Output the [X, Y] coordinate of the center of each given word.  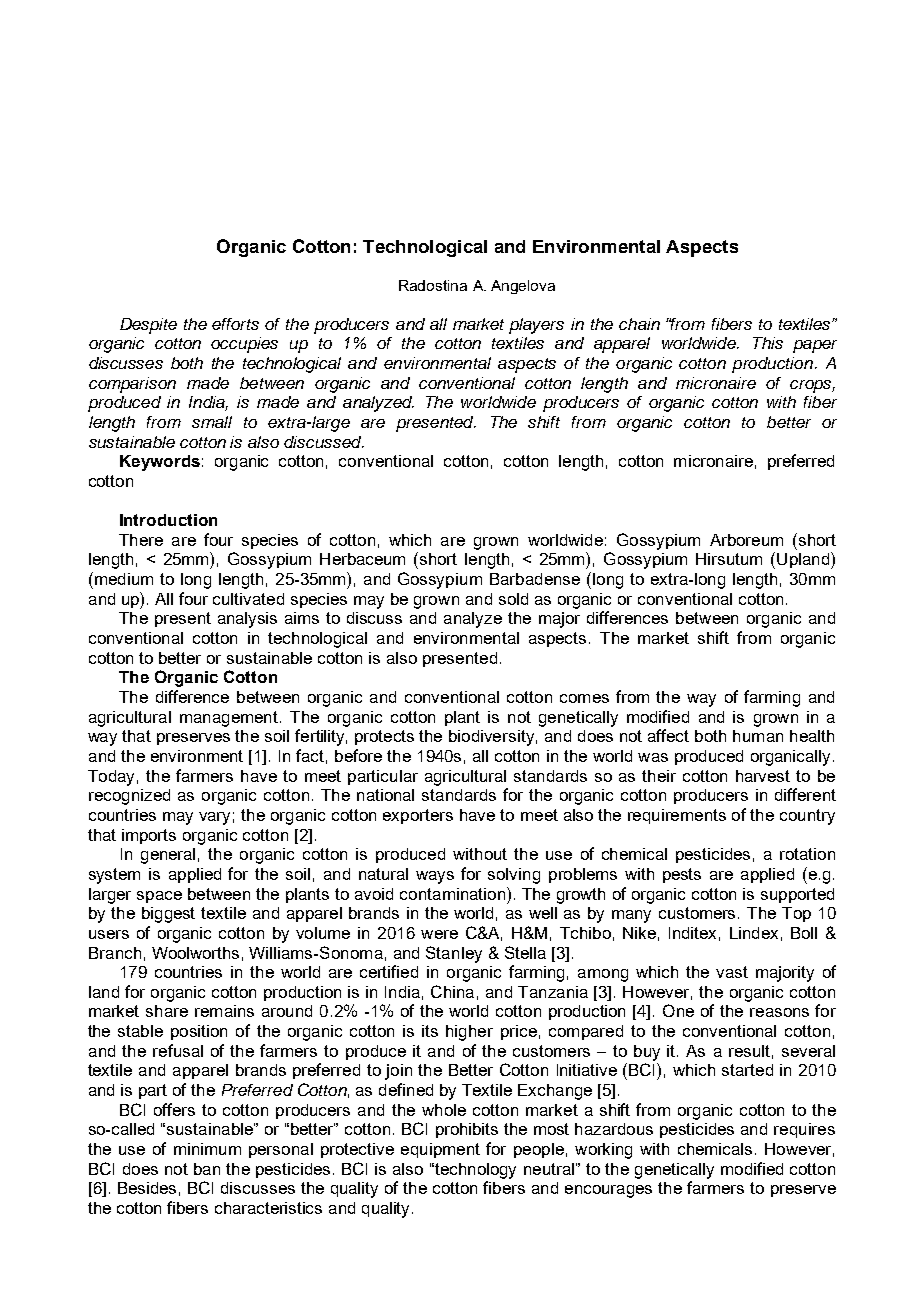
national [385, 795]
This [768, 343]
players [536, 326]
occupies [244, 345]
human [758, 736]
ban [207, 1169]
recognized [129, 797]
